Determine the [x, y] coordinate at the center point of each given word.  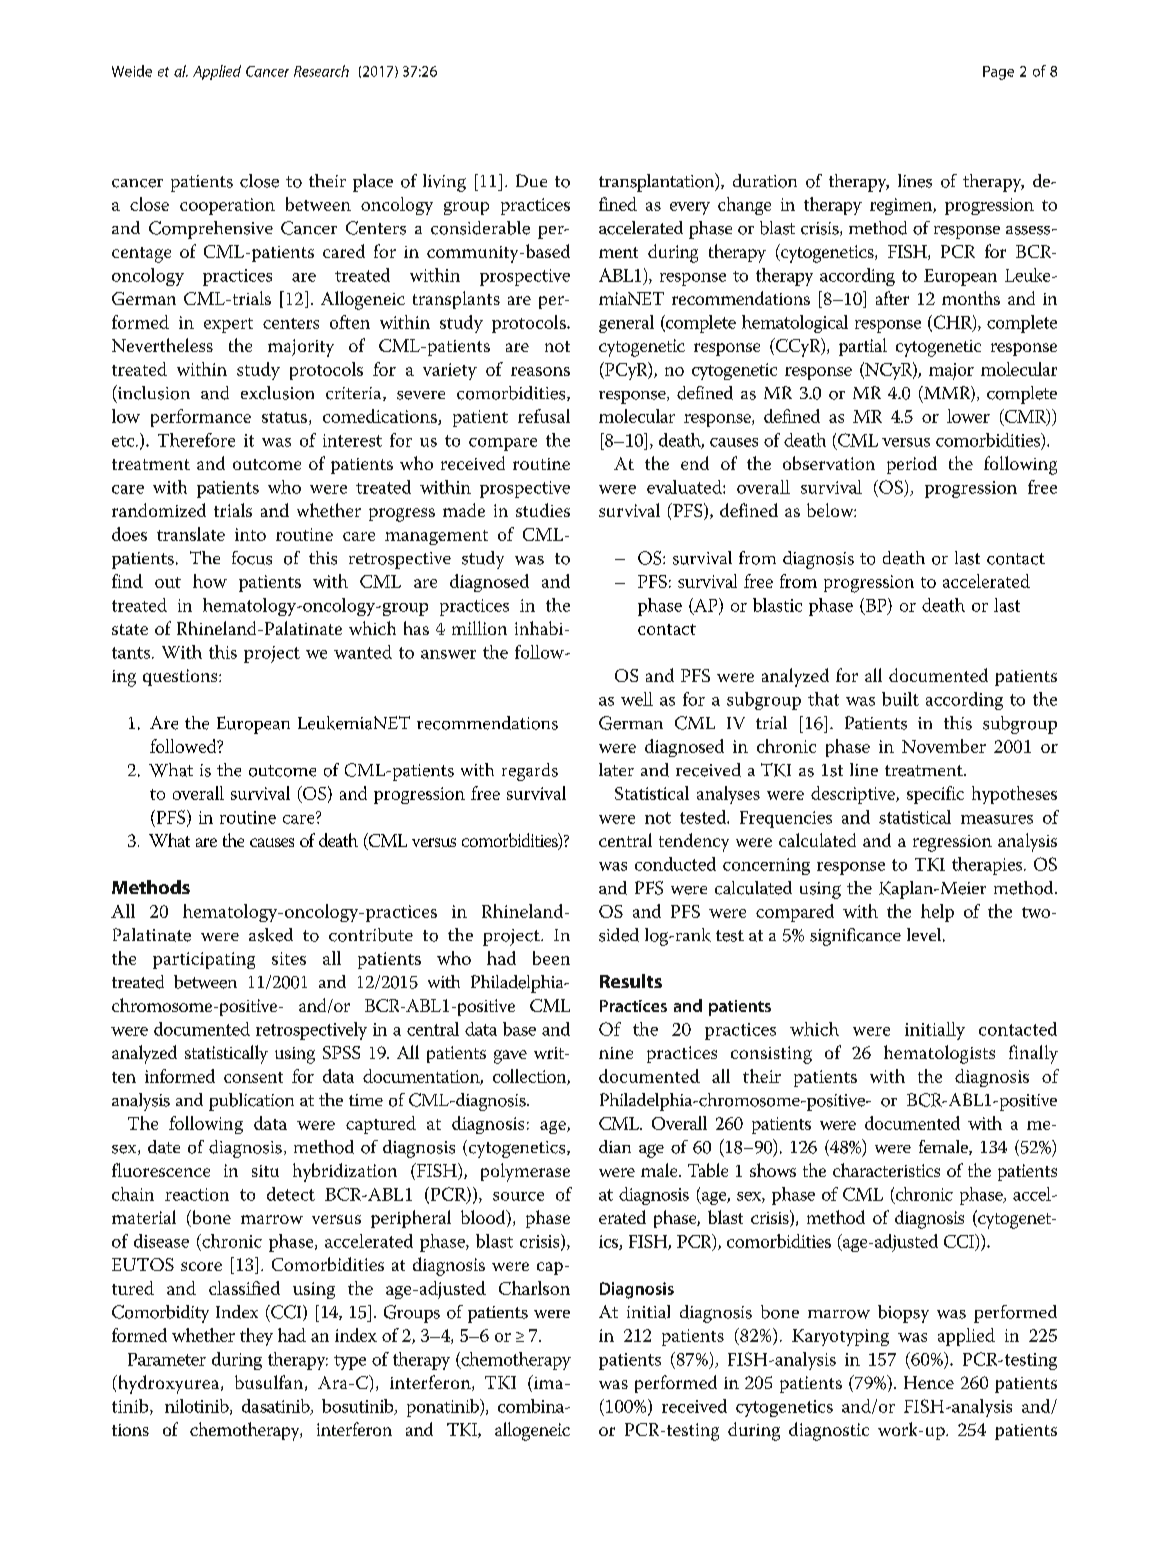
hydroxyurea [169, 1384]
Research [321, 71]
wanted [363, 652]
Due [531, 180]
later [616, 770]
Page [998, 73]
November [944, 746]
